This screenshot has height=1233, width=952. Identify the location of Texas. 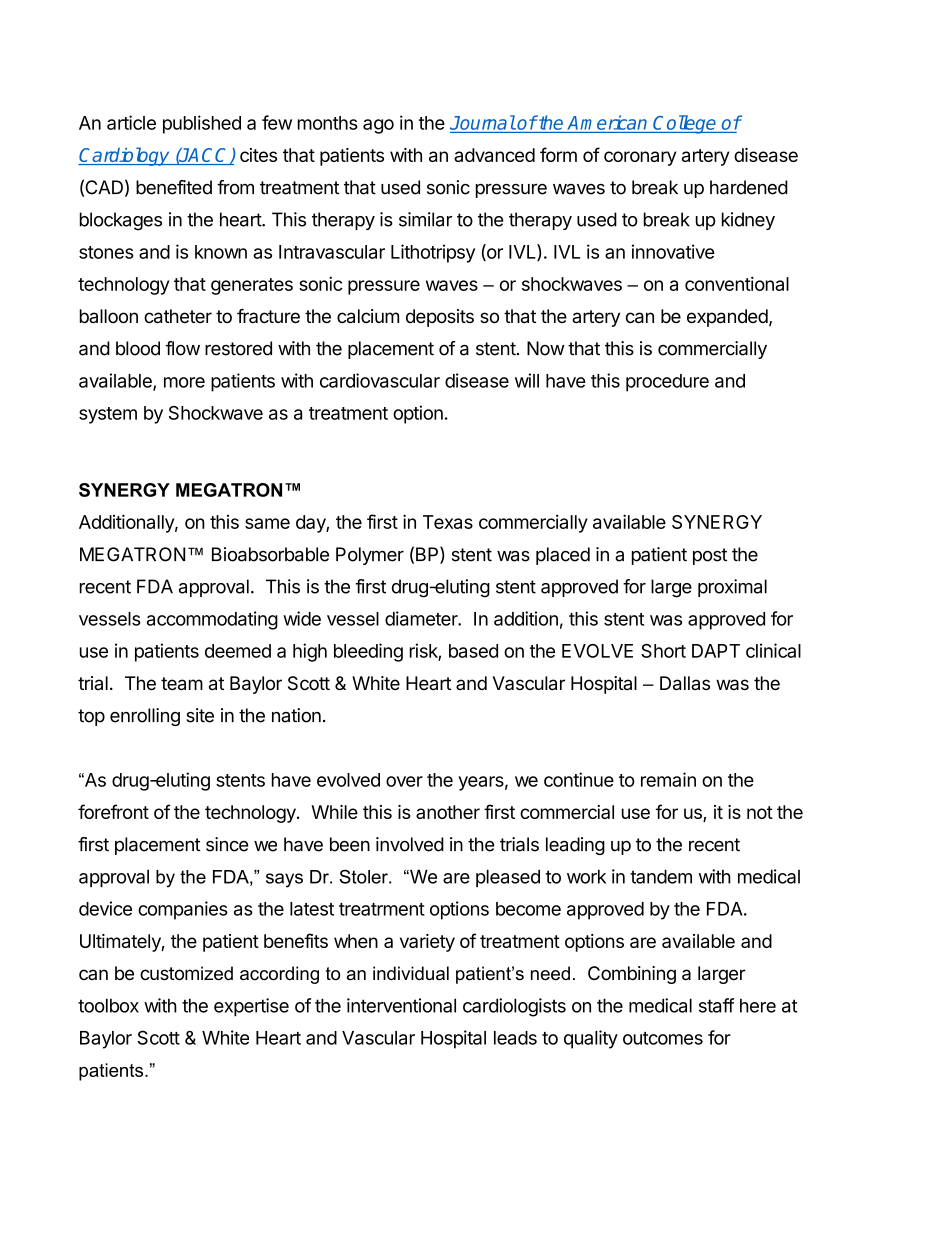
(448, 522).
